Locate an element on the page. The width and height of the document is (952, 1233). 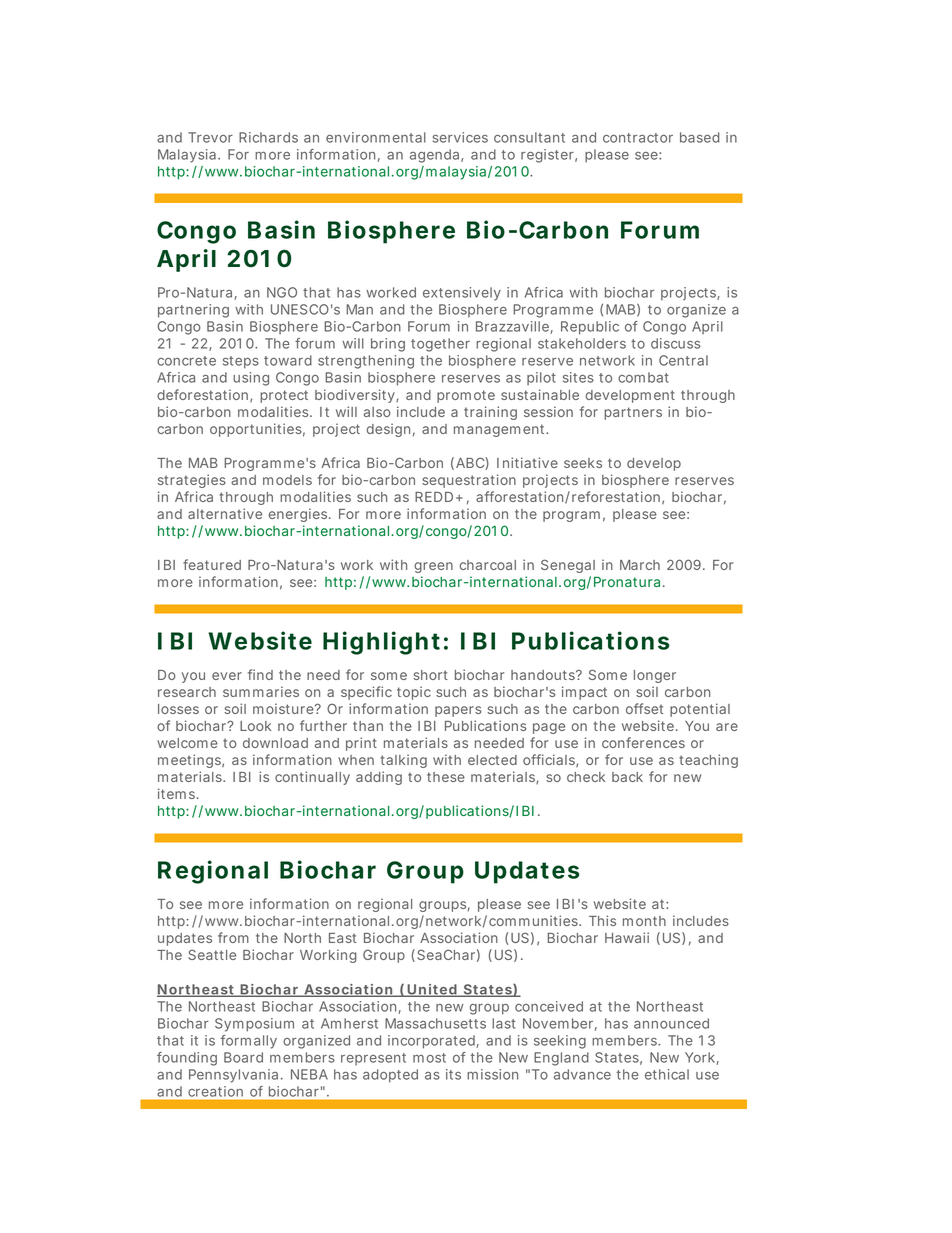
Richards is located at coordinates (268, 137).
